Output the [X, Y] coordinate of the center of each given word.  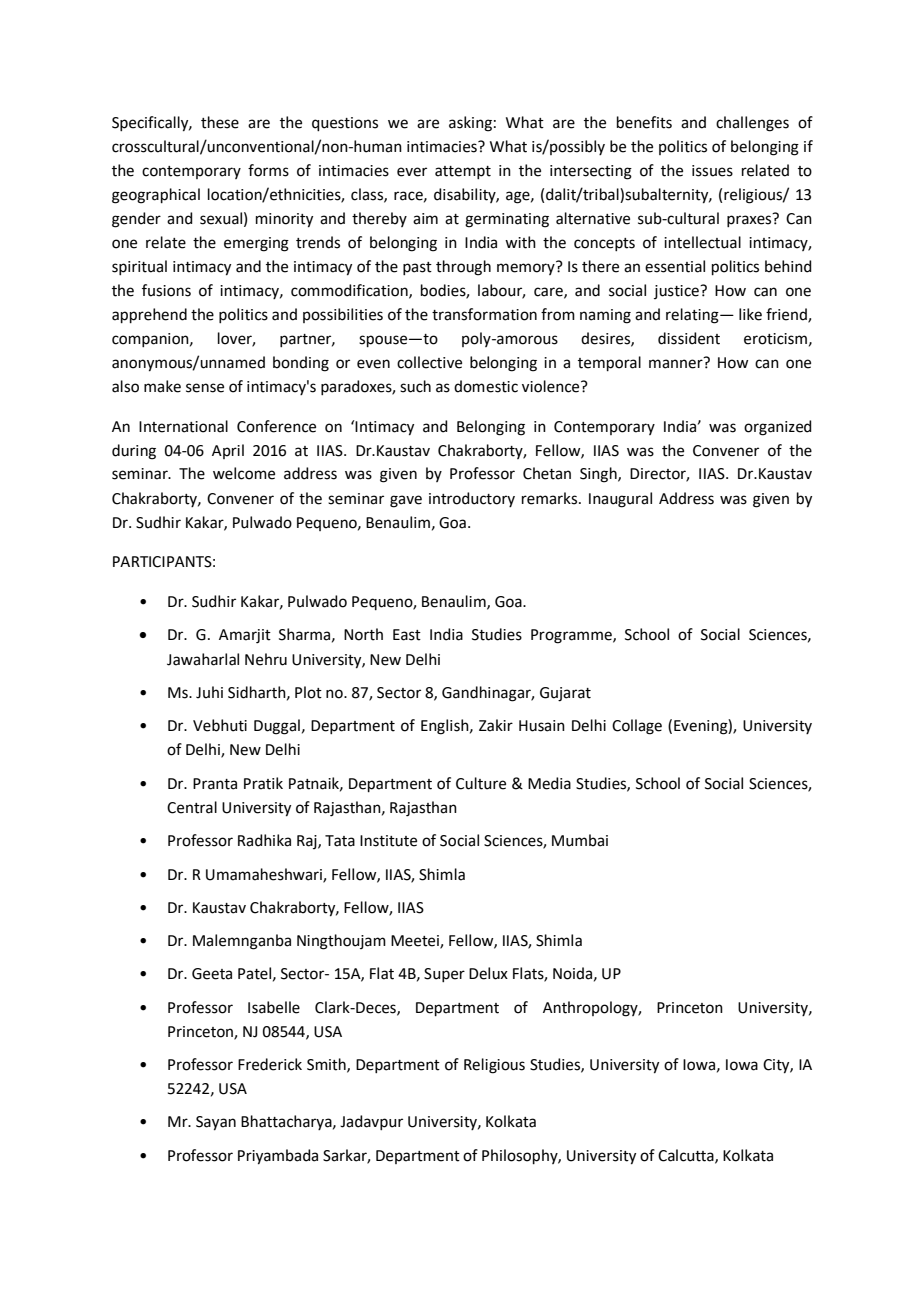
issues [712, 171]
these [220, 122]
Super [444, 975]
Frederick [270, 1064]
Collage [637, 727]
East [407, 635]
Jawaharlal [203, 659]
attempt [463, 172]
